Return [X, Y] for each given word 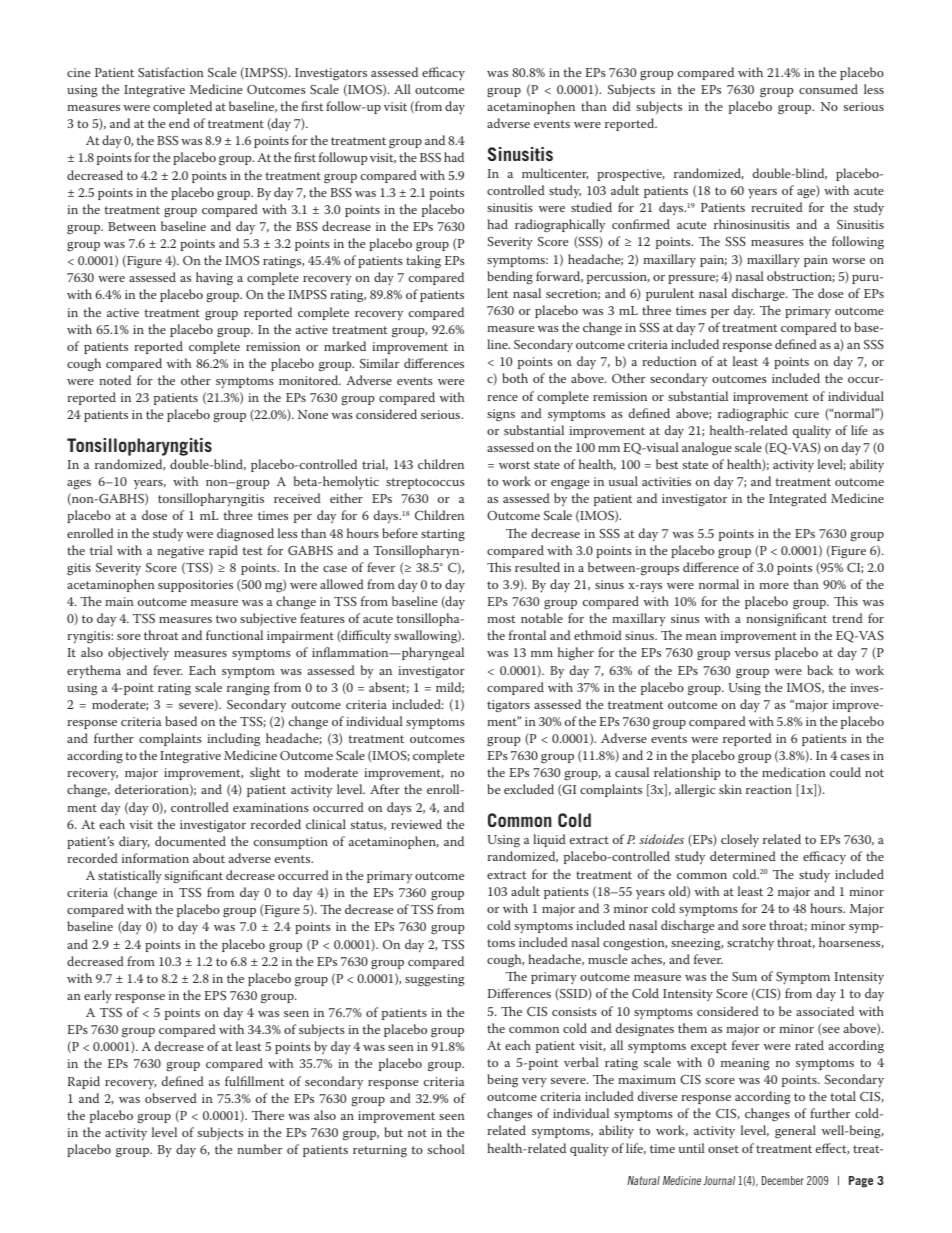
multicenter [555, 174]
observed [171, 1098]
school [446, 1149]
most [501, 619]
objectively [138, 654]
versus [752, 654]
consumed [828, 89]
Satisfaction [171, 72]
